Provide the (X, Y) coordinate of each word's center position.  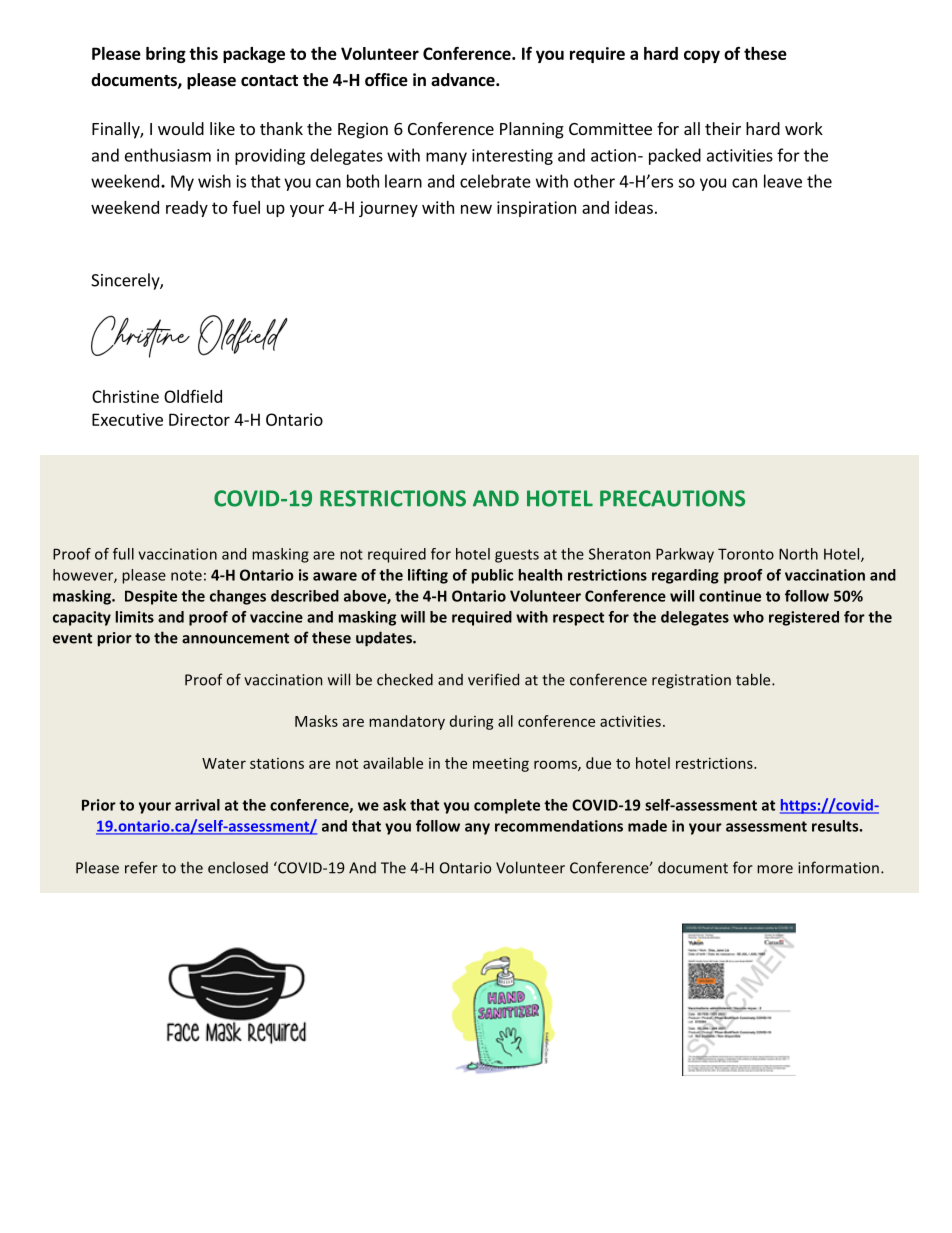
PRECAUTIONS (672, 498)
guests (517, 556)
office (386, 80)
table (754, 679)
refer (141, 867)
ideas (634, 207)
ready (187, 209)
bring (166, 55)
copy (702, 56)
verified (493, 679)
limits (135, 617)
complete (507, 806)
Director (199, 419)
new (476, 209)
